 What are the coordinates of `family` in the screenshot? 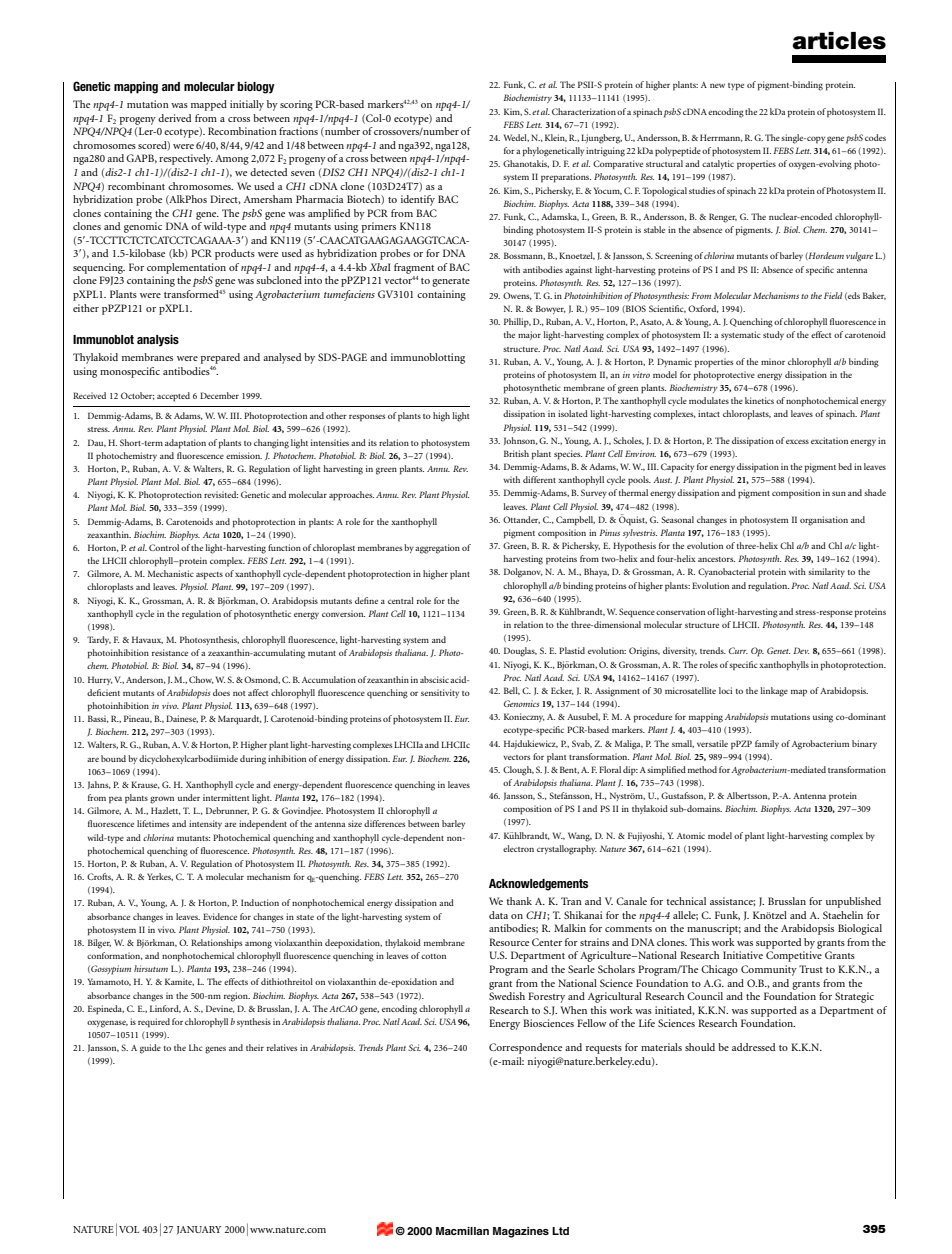 It's located at (767, 744).
